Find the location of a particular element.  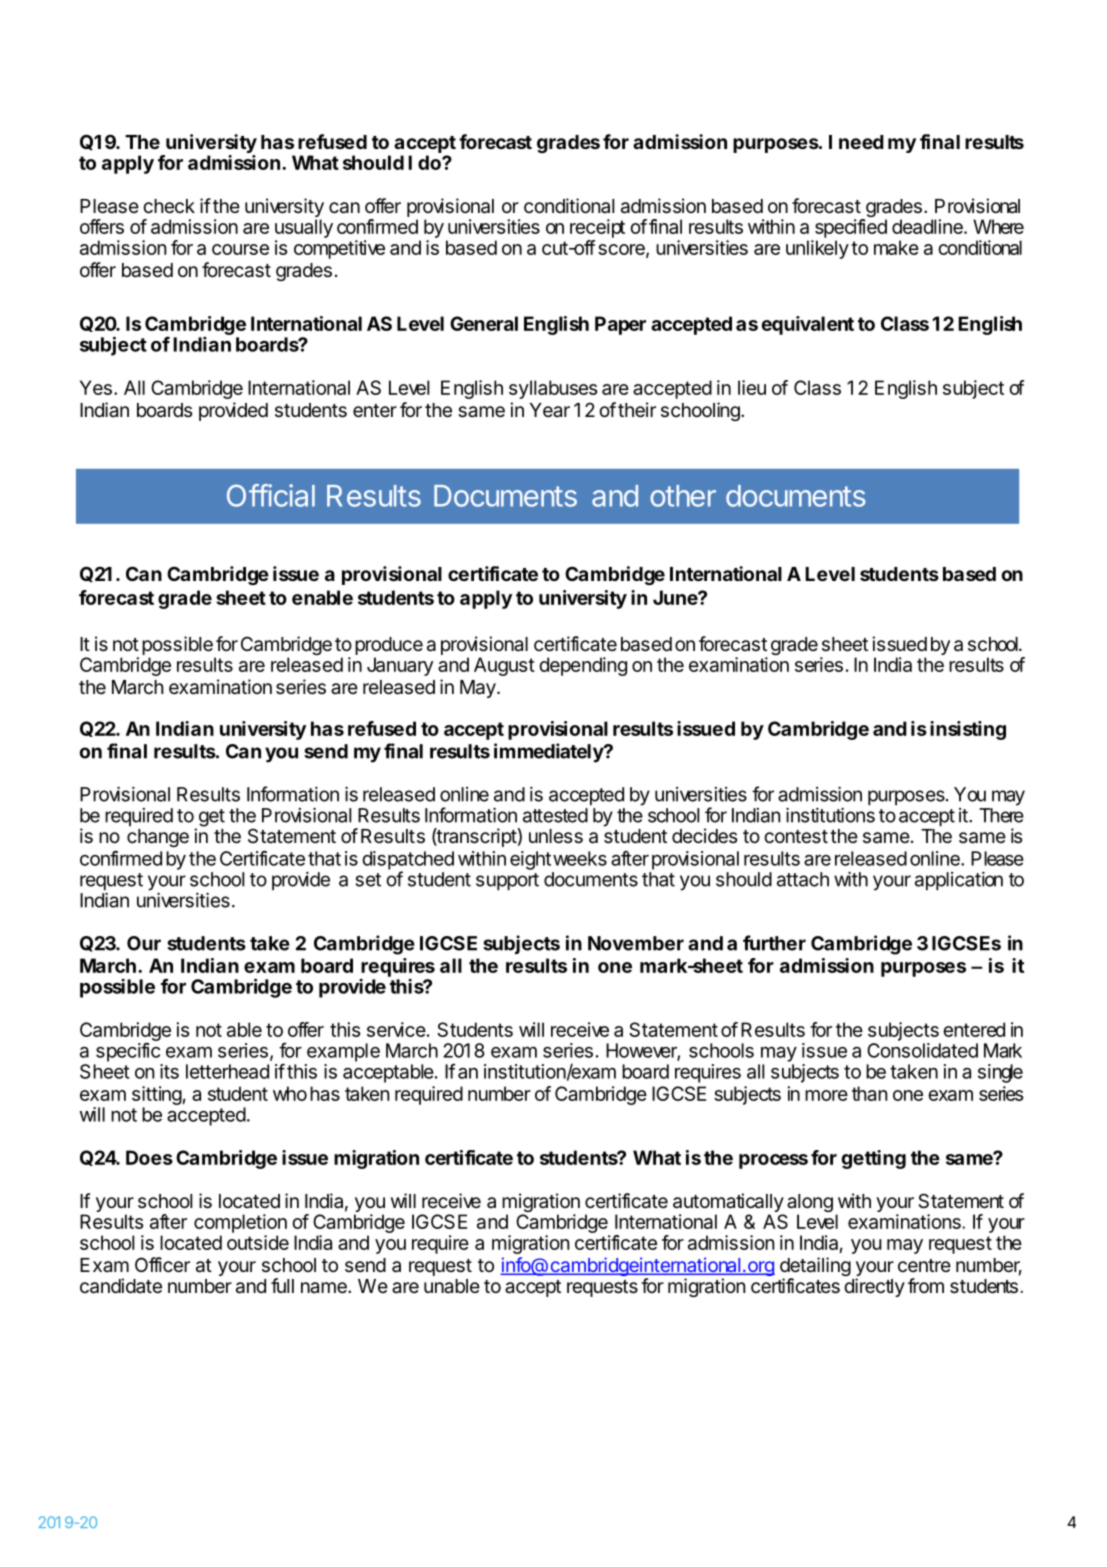

Officer is located at coordinates (162, 1265).
